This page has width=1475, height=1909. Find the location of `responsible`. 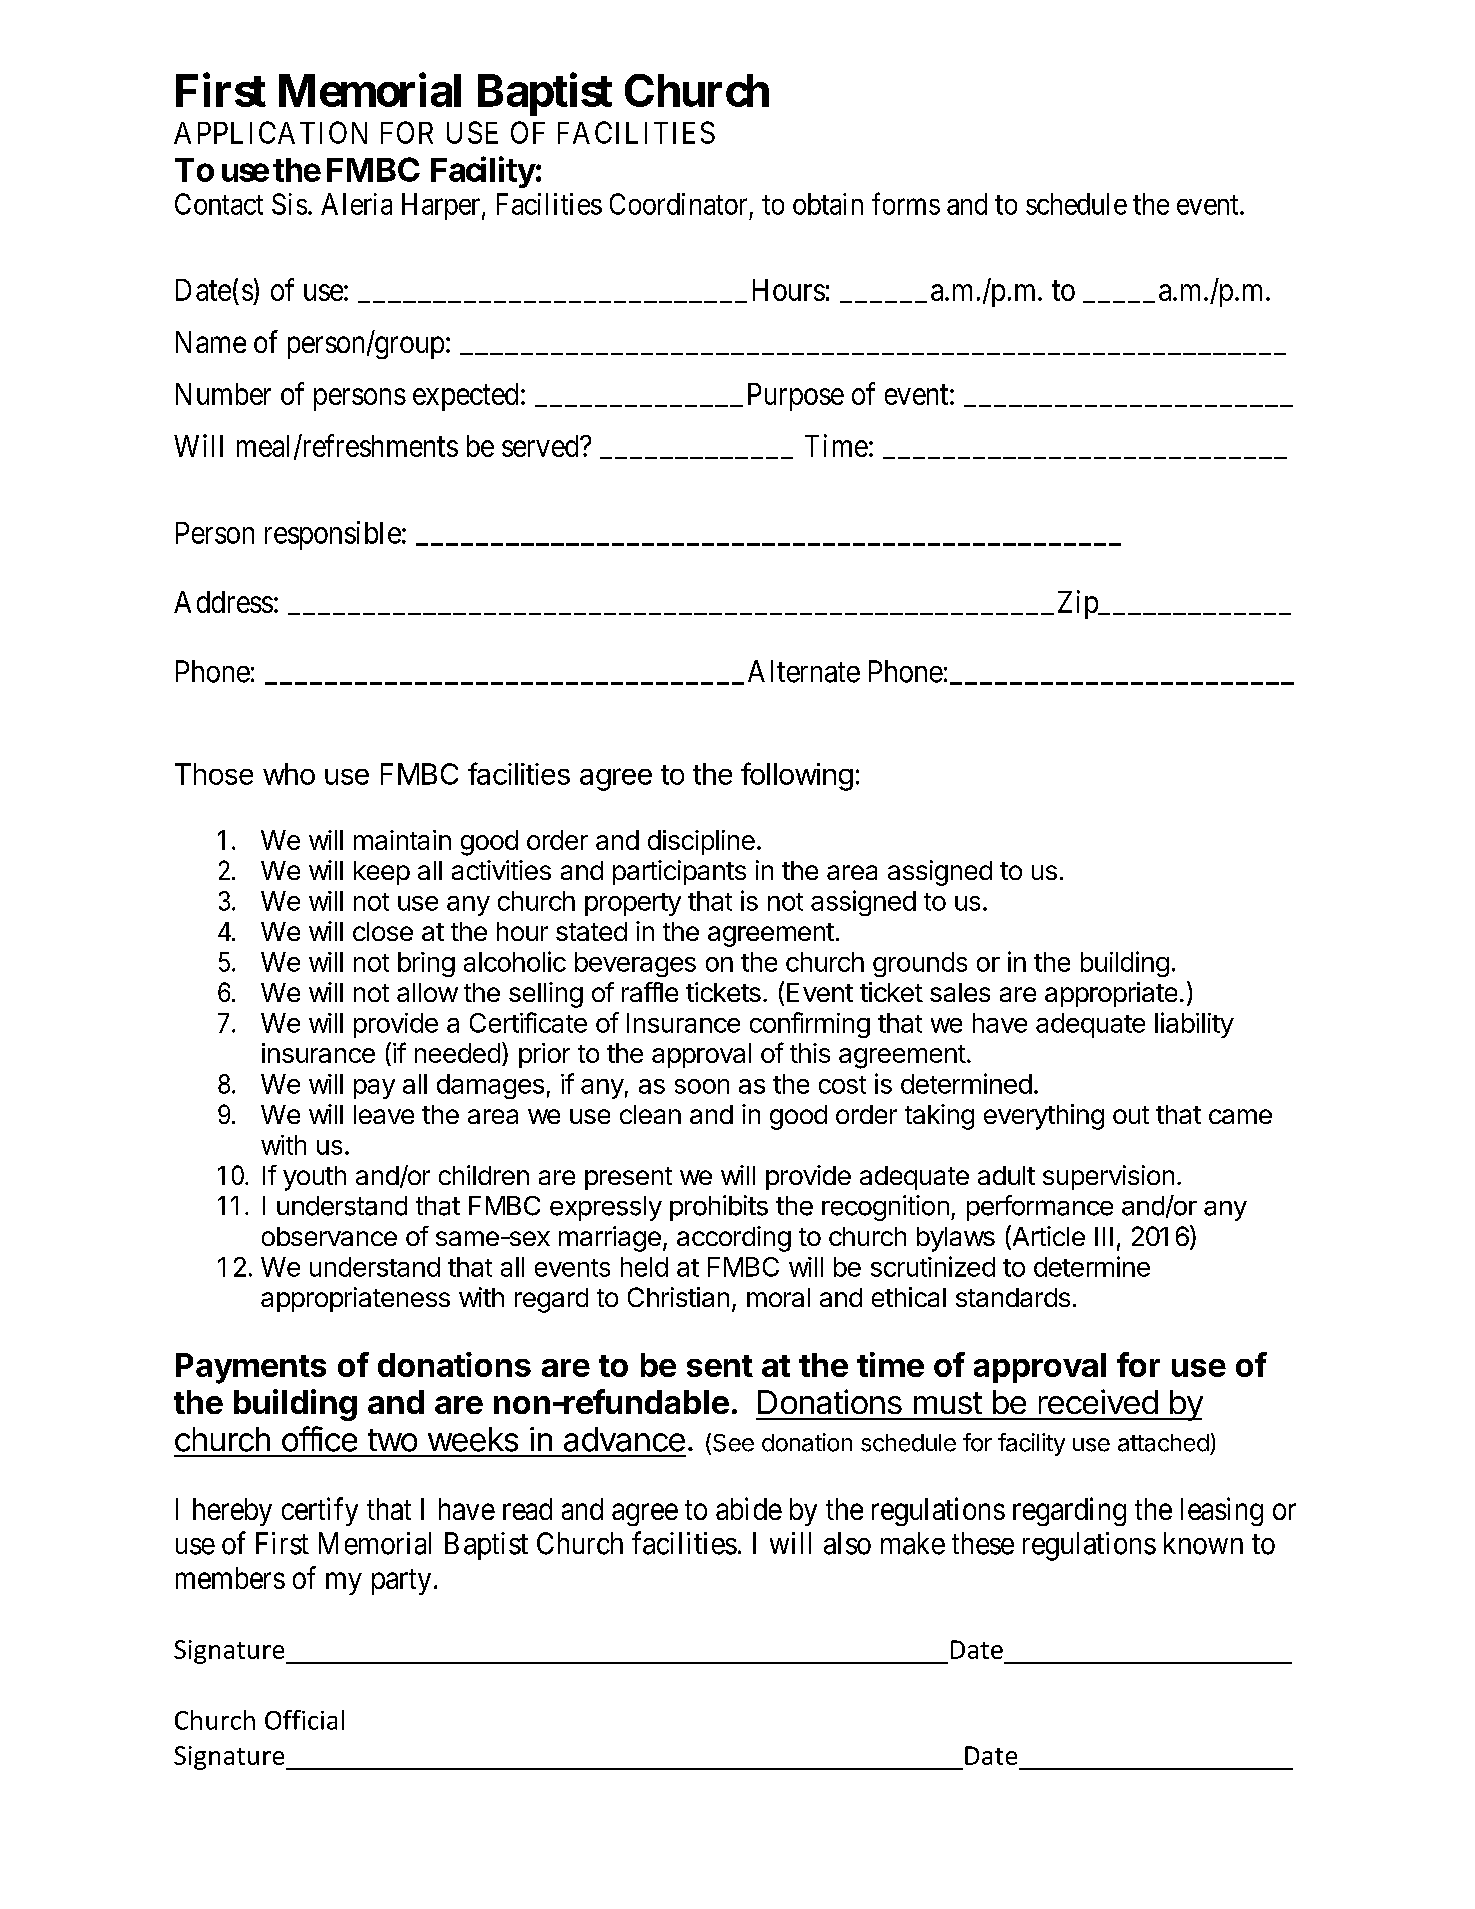

responsible is located at coordinates (333, 535).
